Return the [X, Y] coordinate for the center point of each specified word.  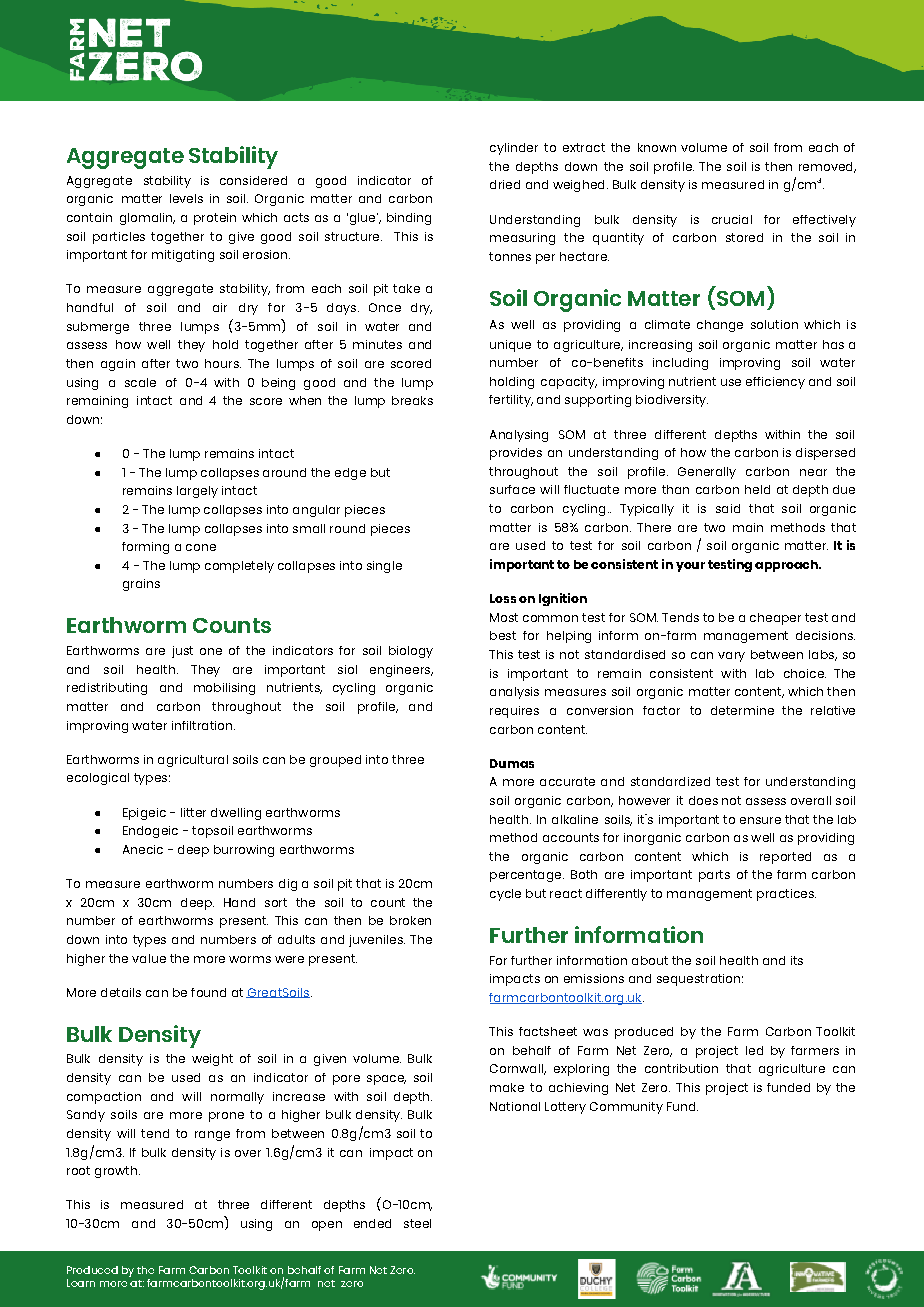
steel [417, 1223]
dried [505, 184]
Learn [81, 1283]
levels [186, 198]
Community [626, 1108]
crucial [732, 219]
